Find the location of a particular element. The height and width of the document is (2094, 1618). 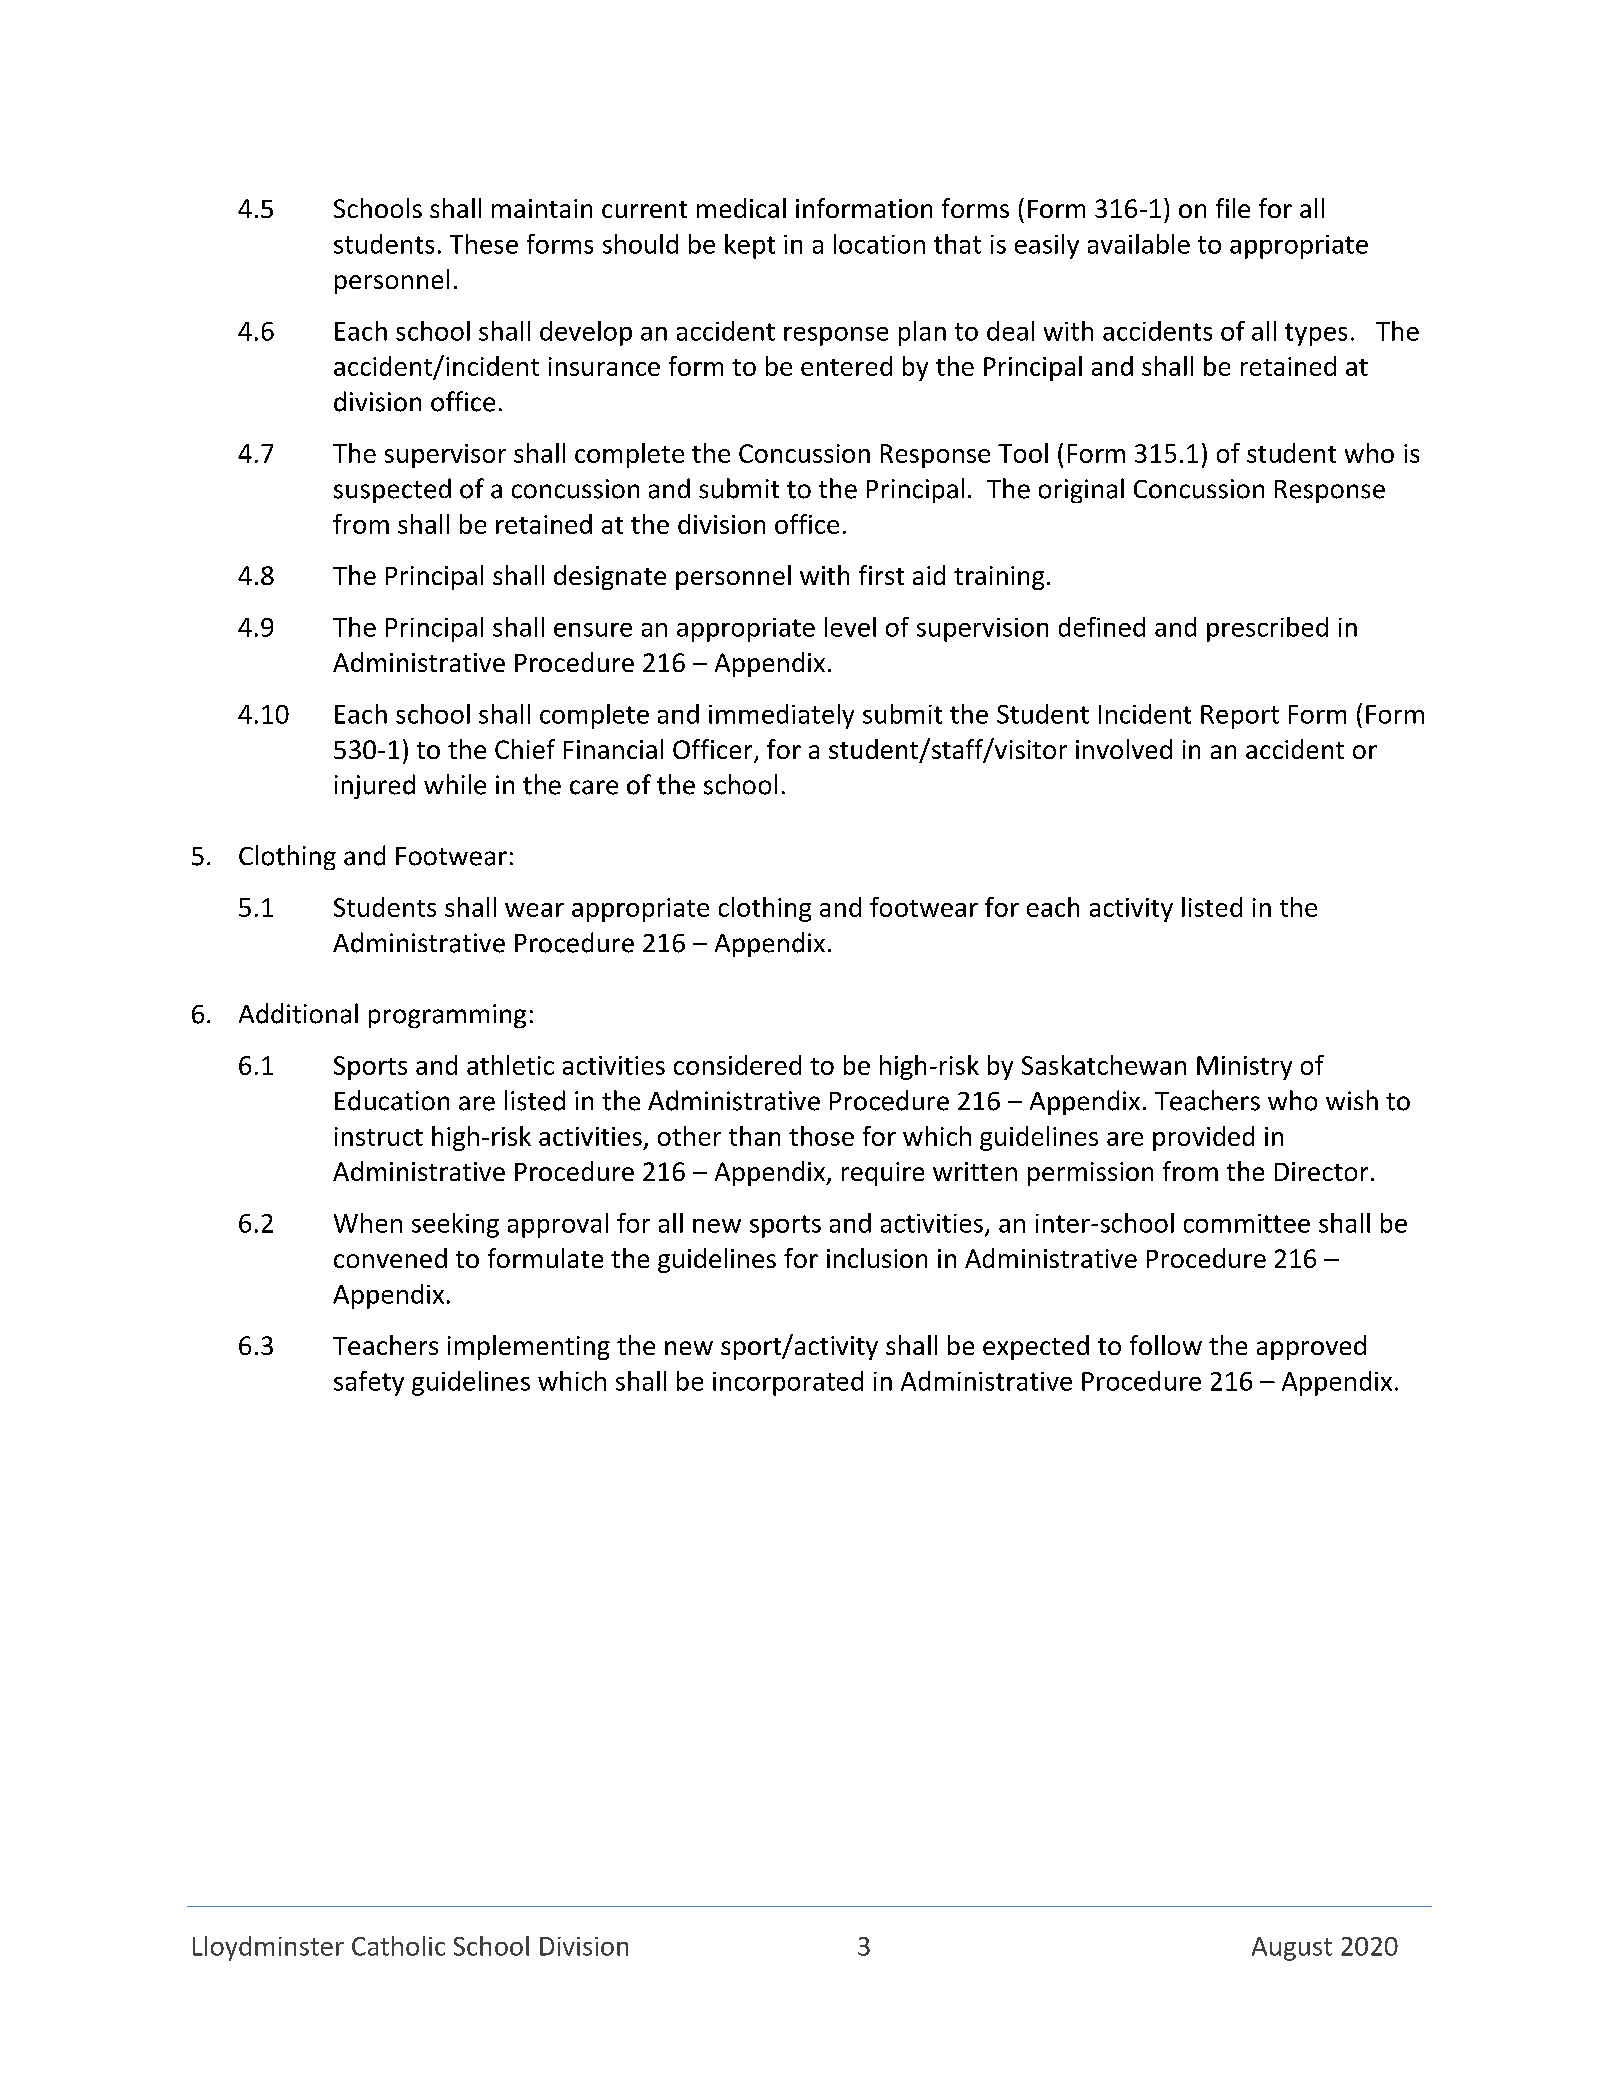

These is located at coordinates (484, 244).
